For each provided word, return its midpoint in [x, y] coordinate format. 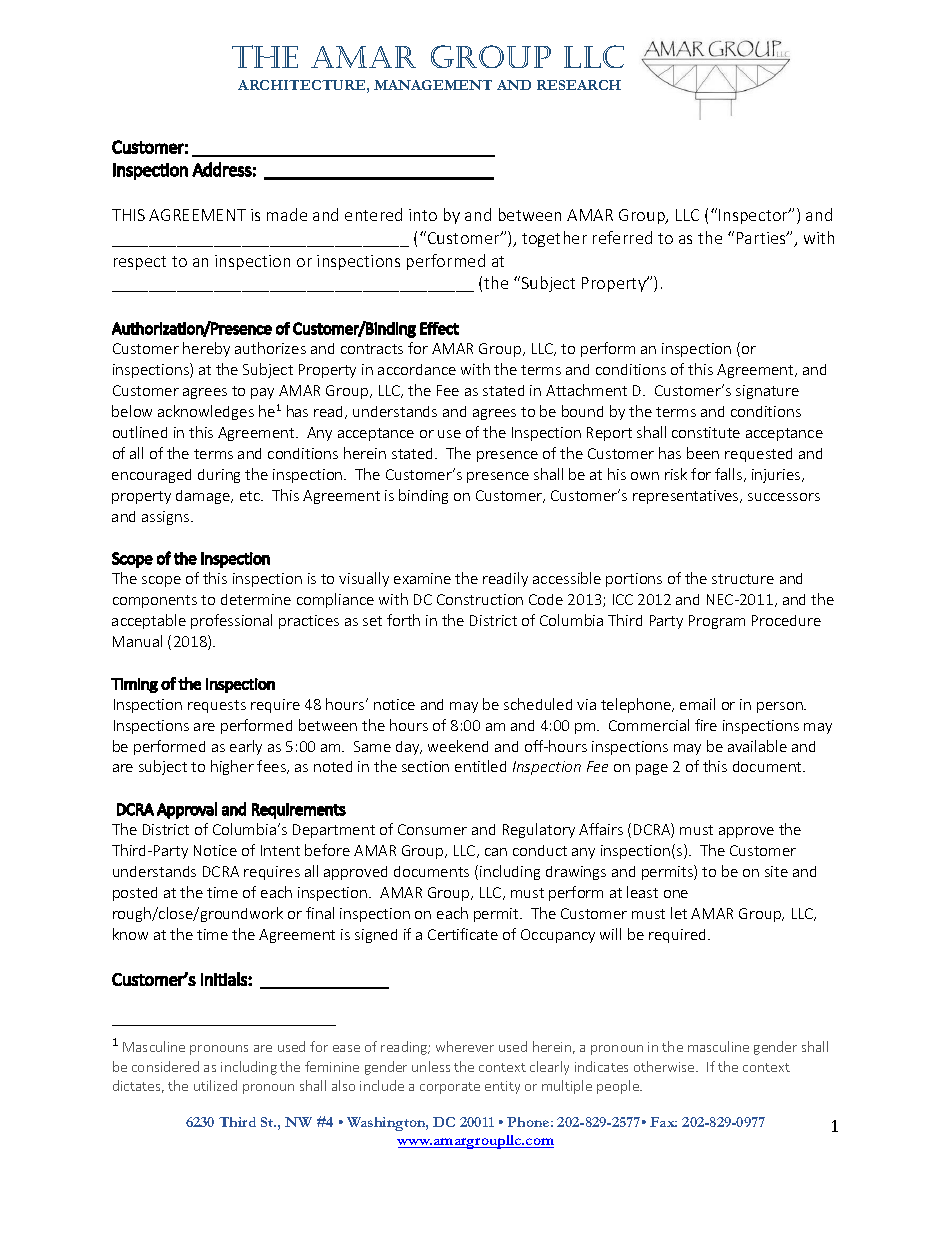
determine [256, 599]
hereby [206, 349]
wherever [465, 1046]
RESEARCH [579, 85]
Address [222, 169]
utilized [215, 1085]
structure [743, 579]
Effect [439, 328]
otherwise [665, 1066]
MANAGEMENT [433, 85]
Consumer [432, 829]
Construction [480, 599]
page [652, 769]
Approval [187, 810]
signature [767, 392]
